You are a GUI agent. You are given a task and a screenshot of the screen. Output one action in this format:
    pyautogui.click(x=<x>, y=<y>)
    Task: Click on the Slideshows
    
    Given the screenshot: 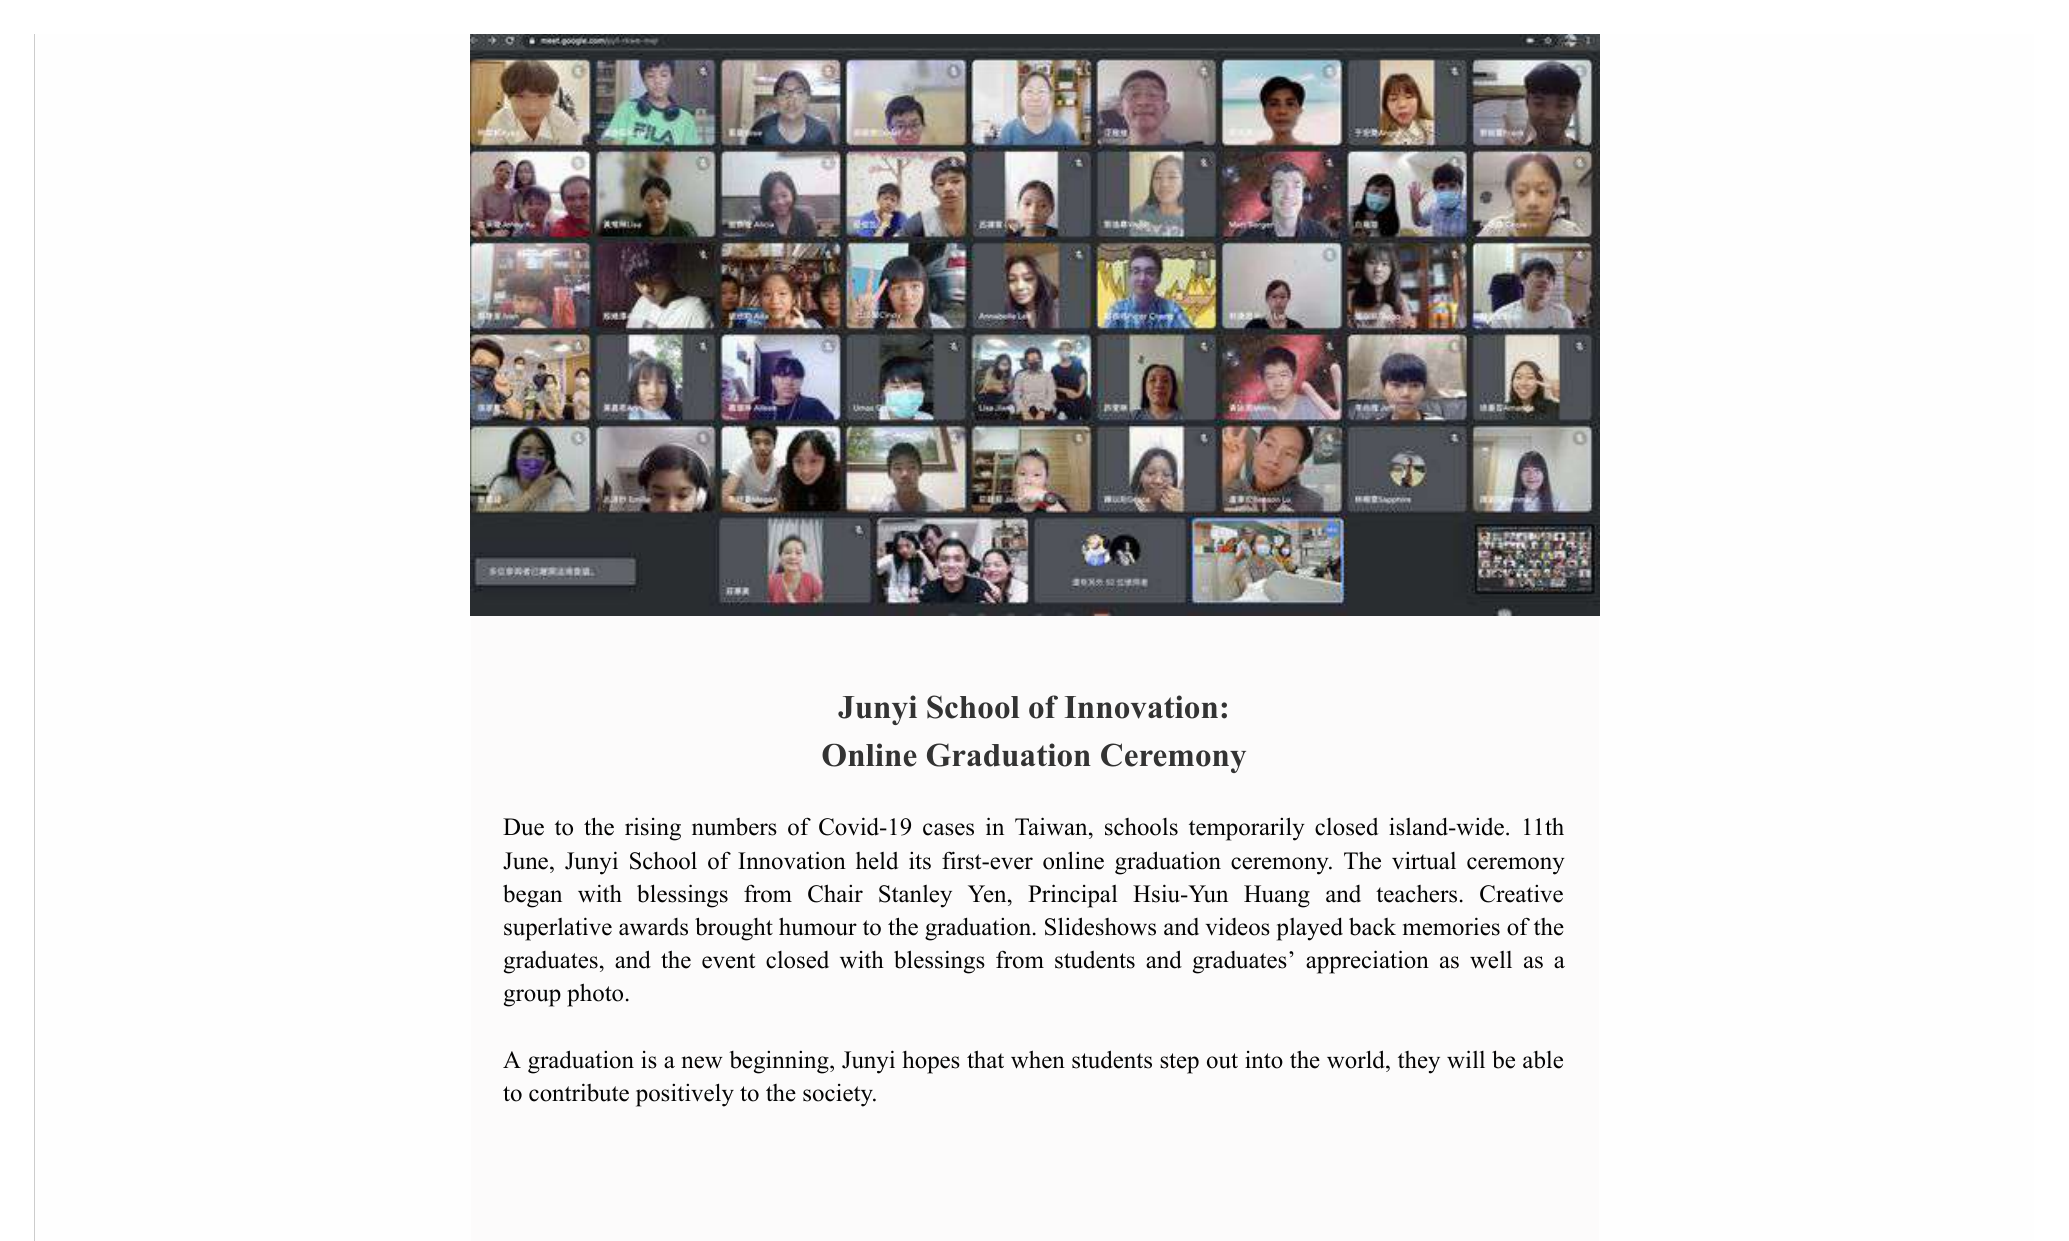 What is the action you would take?
    pyautogui.click(x=1100, y=926)
